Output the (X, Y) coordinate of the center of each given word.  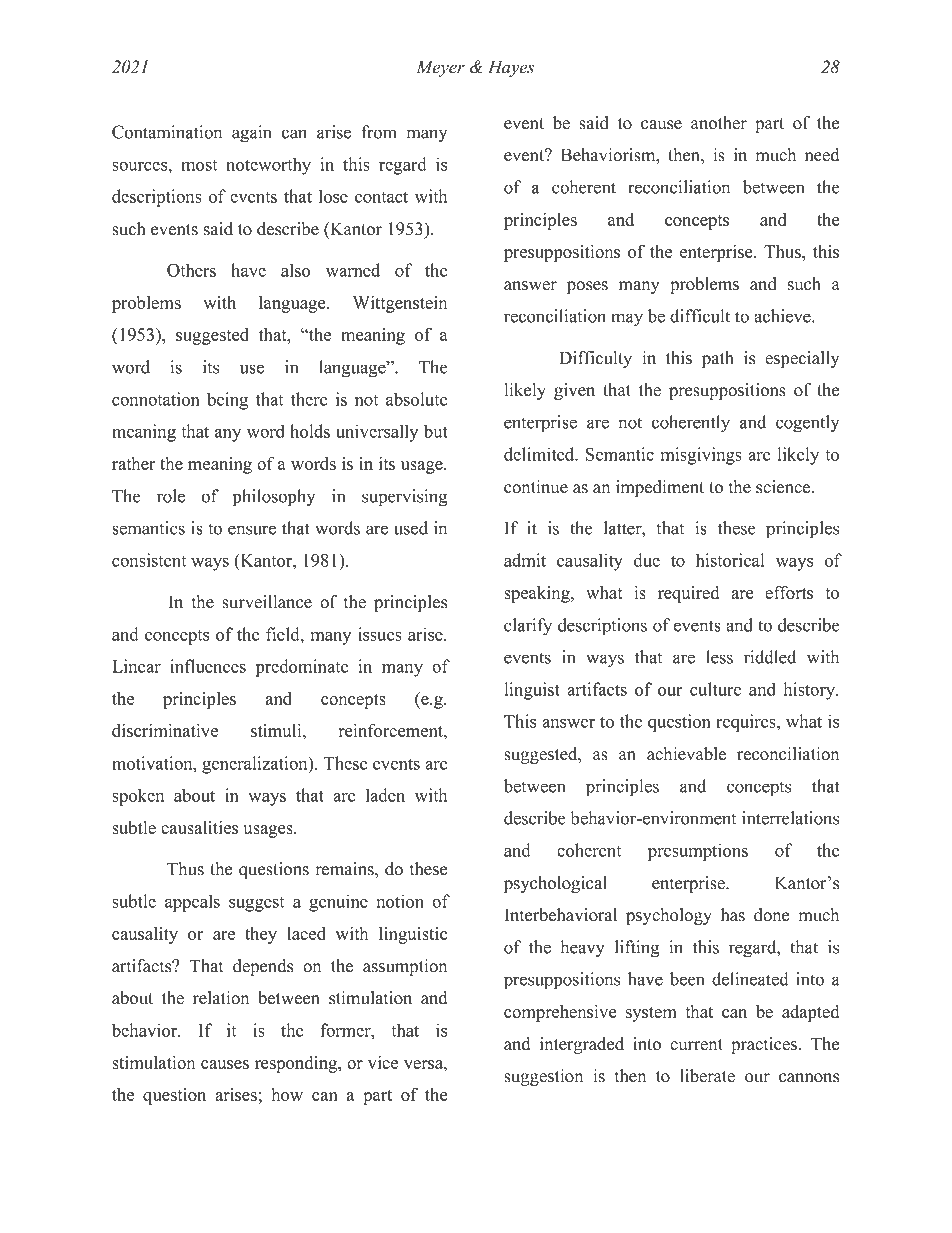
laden (385, 795)
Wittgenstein (400, 304)
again (252, 134)
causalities (199, 827)
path (718, 359)
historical (730, 560)
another (719, 123)
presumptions (698, 852)
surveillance (267, 602)
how (287, 1094)
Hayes (511, 68)
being (227, 401)
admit (525, 560)
